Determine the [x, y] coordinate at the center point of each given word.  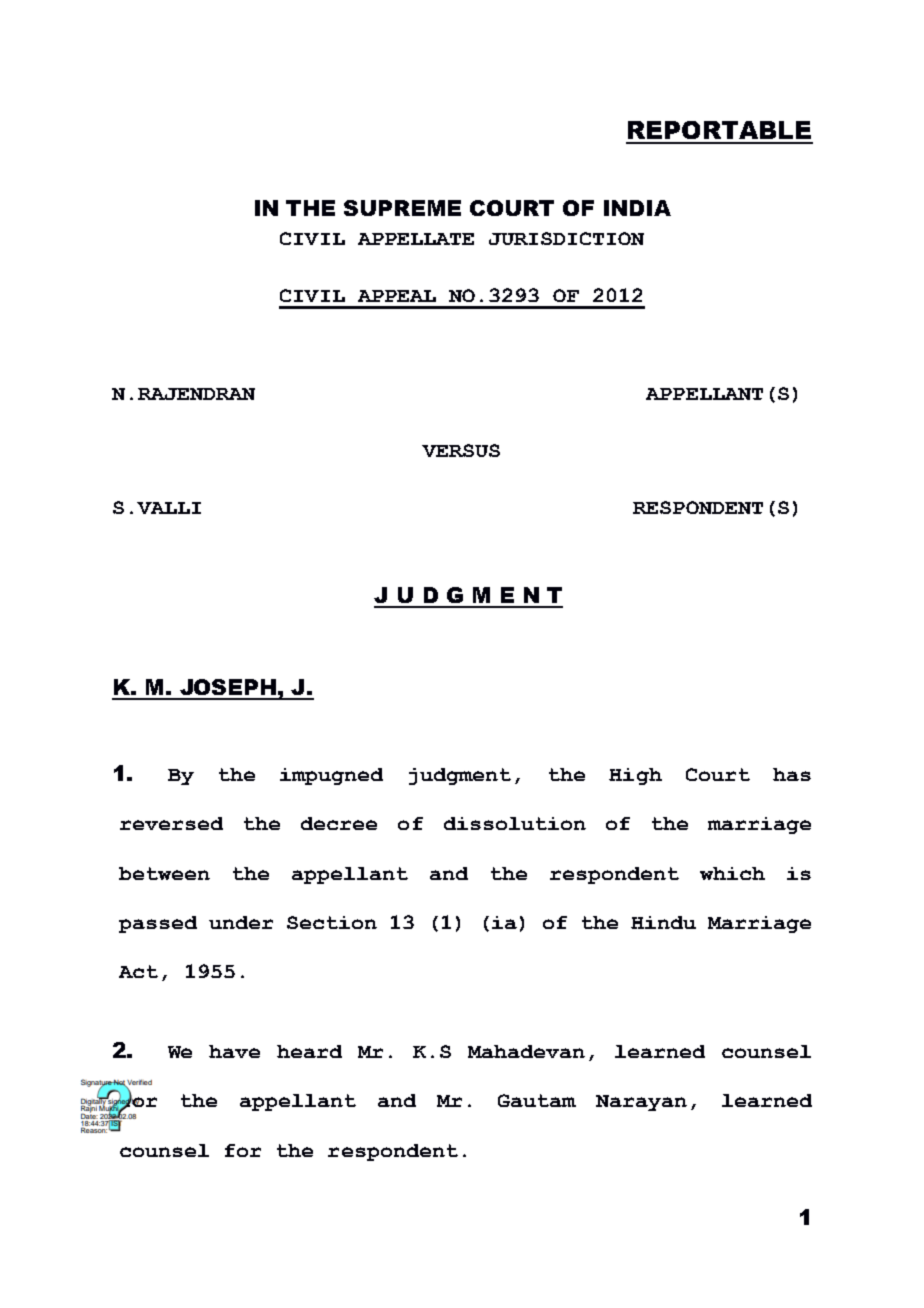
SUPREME [402, 208]
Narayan [641, 1103]
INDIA [637, 208]
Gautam [537, 1100]
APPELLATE [416, 239]
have [234, 1051]
